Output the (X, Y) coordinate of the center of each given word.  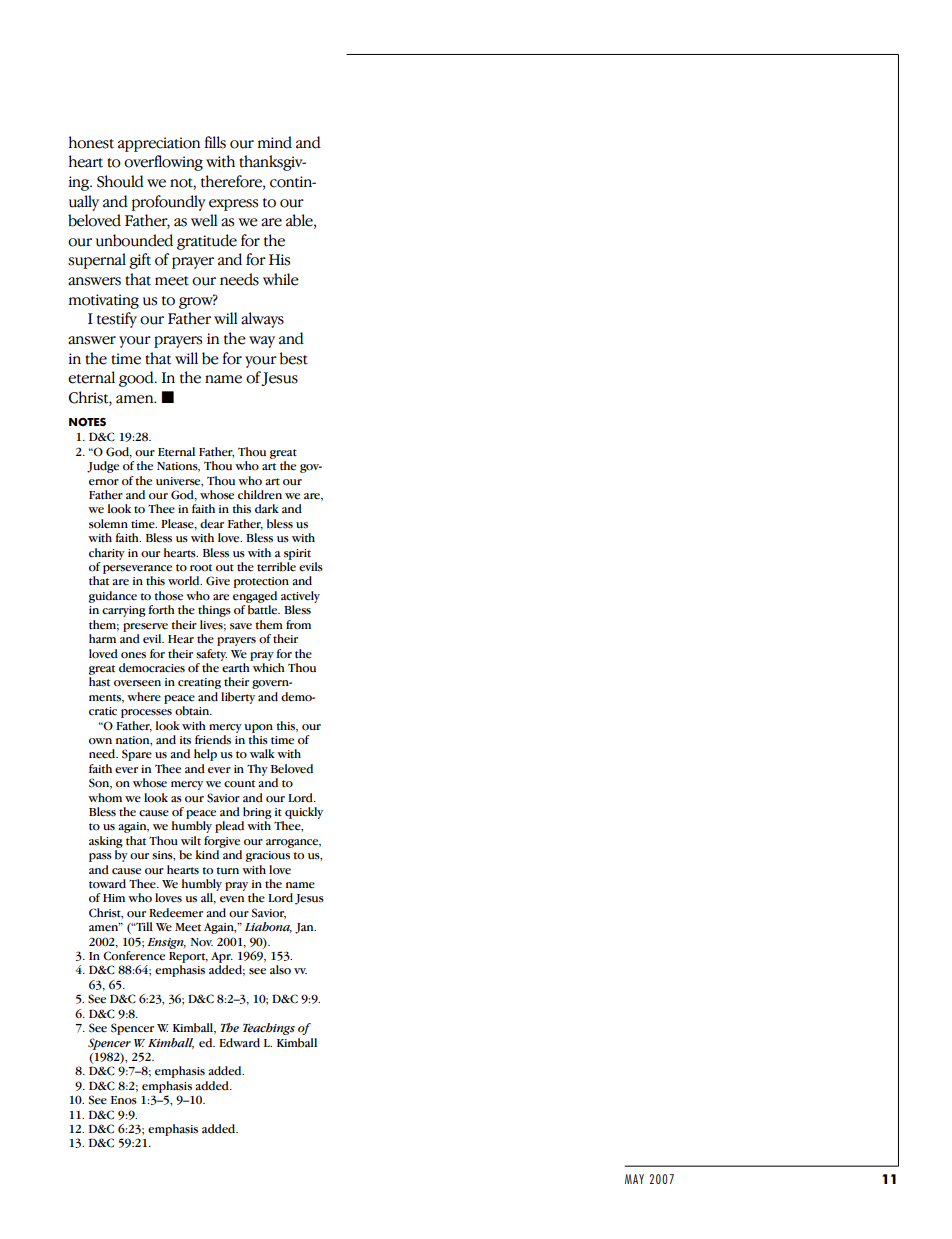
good (137, 379)
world (185, 581)
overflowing (163, 163)
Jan (305, 928)
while (281, 279)
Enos (124, 1100)
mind (275, 142)
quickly (304, 813)
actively (300, 597)
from (298, 625)
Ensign (166, 943)
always (262, 320)
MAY (634, 1179)
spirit (297, 554)
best (294, 358)
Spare (137, 755)
